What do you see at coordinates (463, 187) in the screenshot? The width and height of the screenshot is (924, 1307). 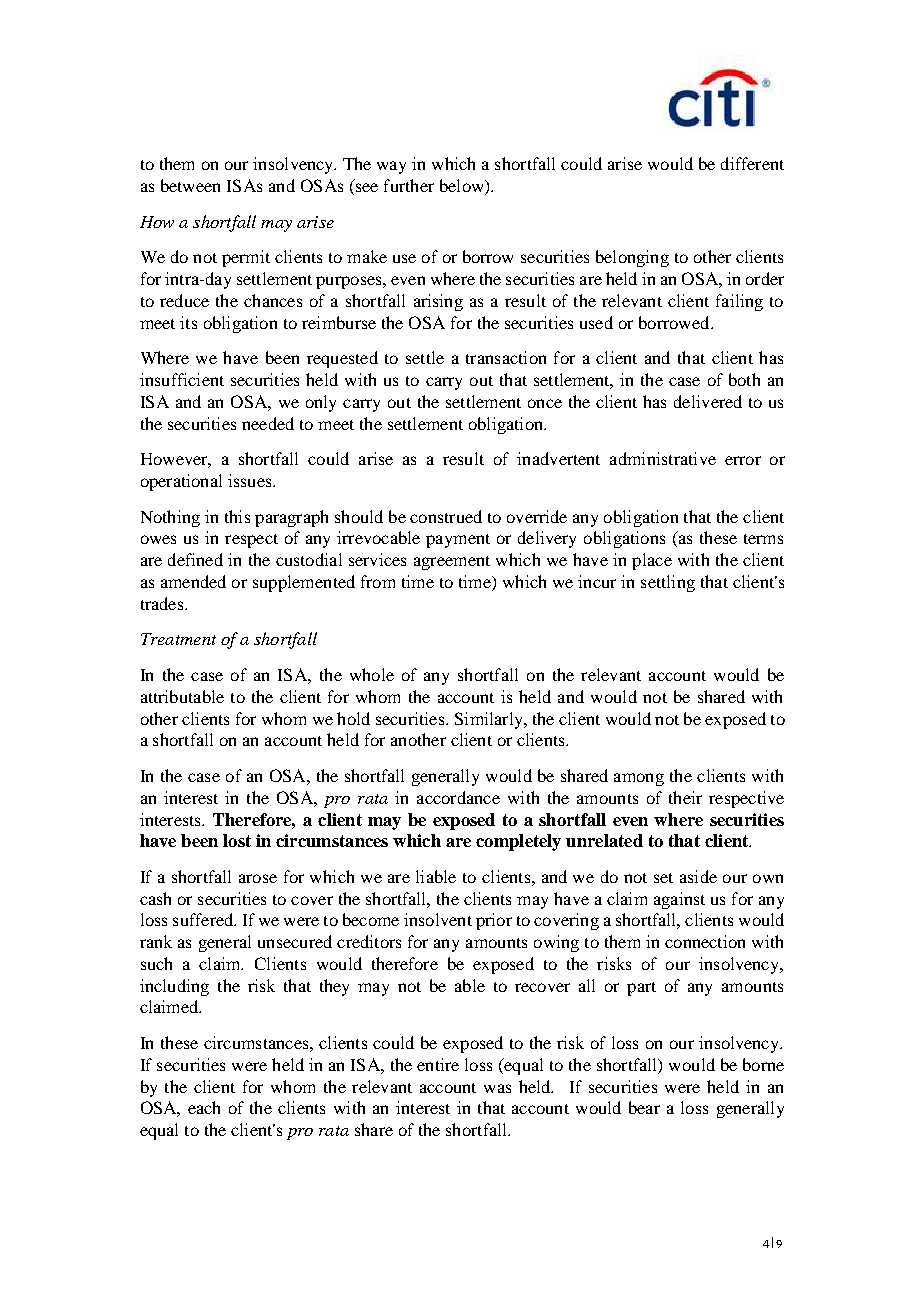 I see `below` at bounding box center [463, 187].
